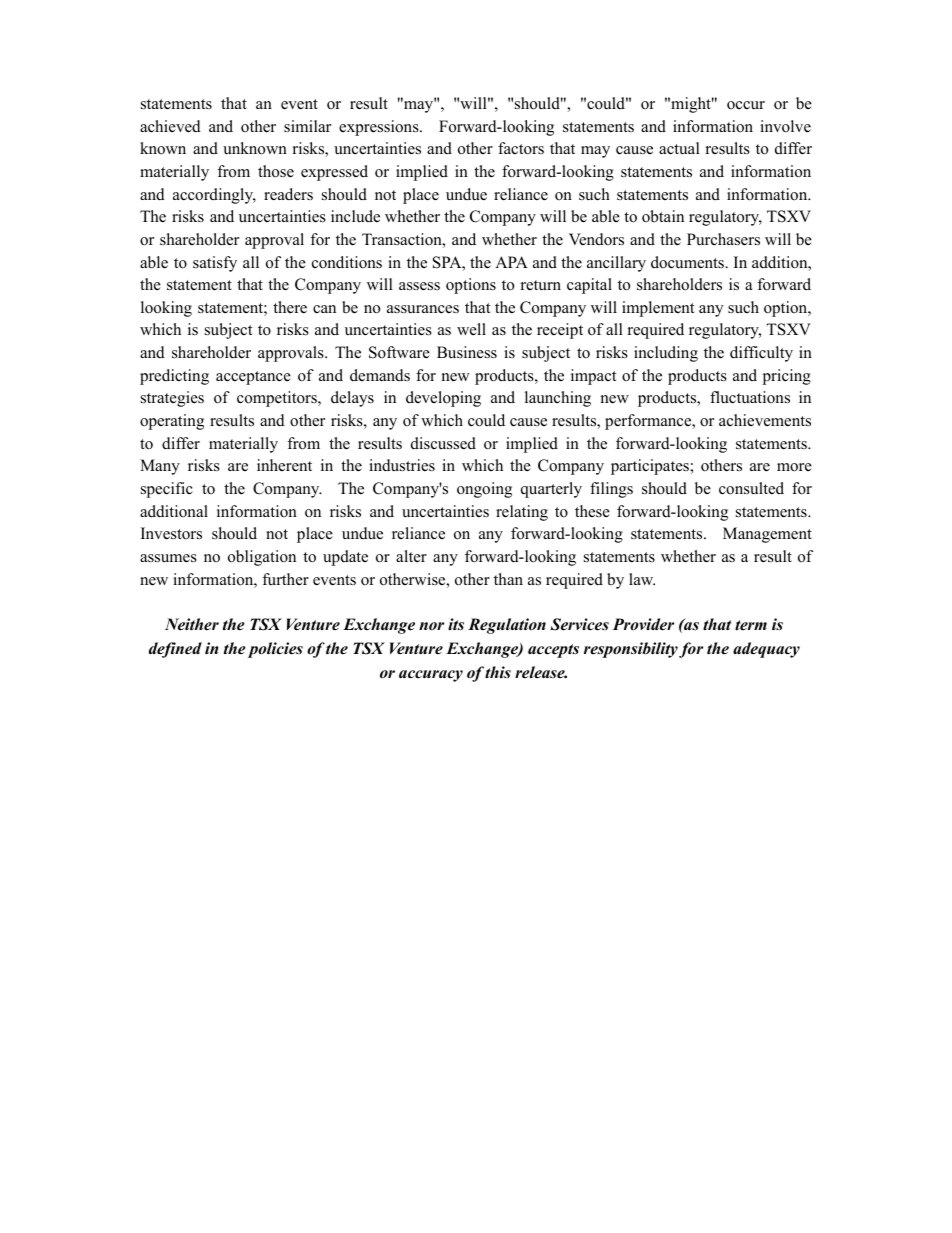 The width and height of the image is (952, 1233). Describe the element at coordinates (275, 650) in the image. I see `policies` at that location.
